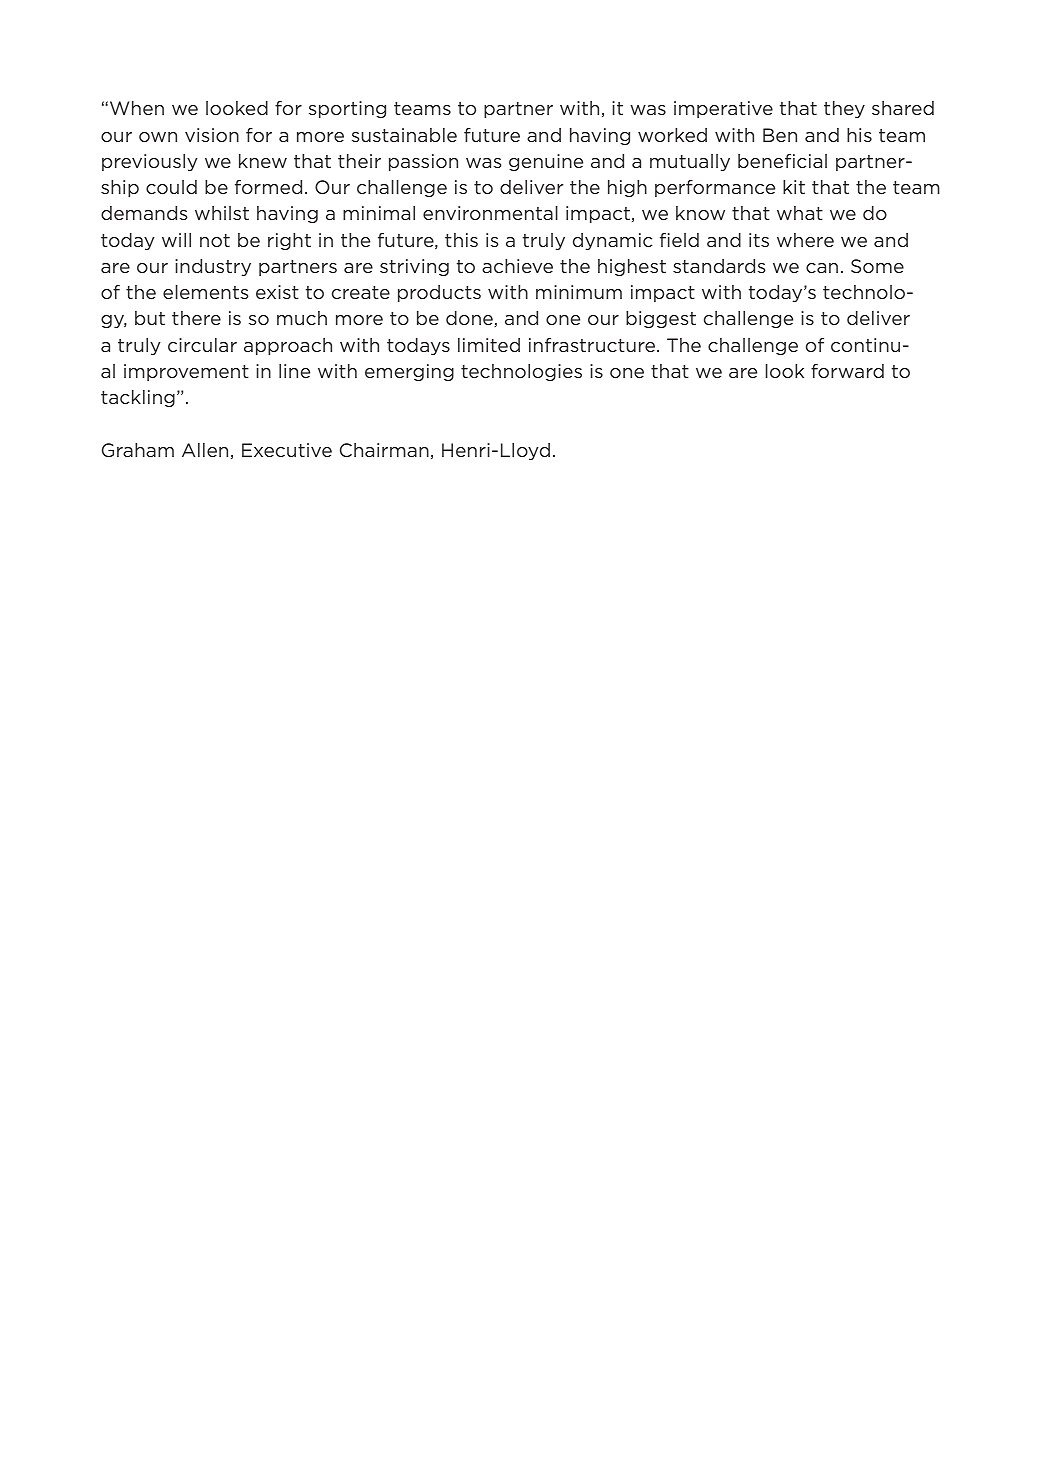 This document has height=1474, width=1042. What do you see at coordinates (404, 135) in the document?
I see `sustainable` at bounding box center [404, 135].
